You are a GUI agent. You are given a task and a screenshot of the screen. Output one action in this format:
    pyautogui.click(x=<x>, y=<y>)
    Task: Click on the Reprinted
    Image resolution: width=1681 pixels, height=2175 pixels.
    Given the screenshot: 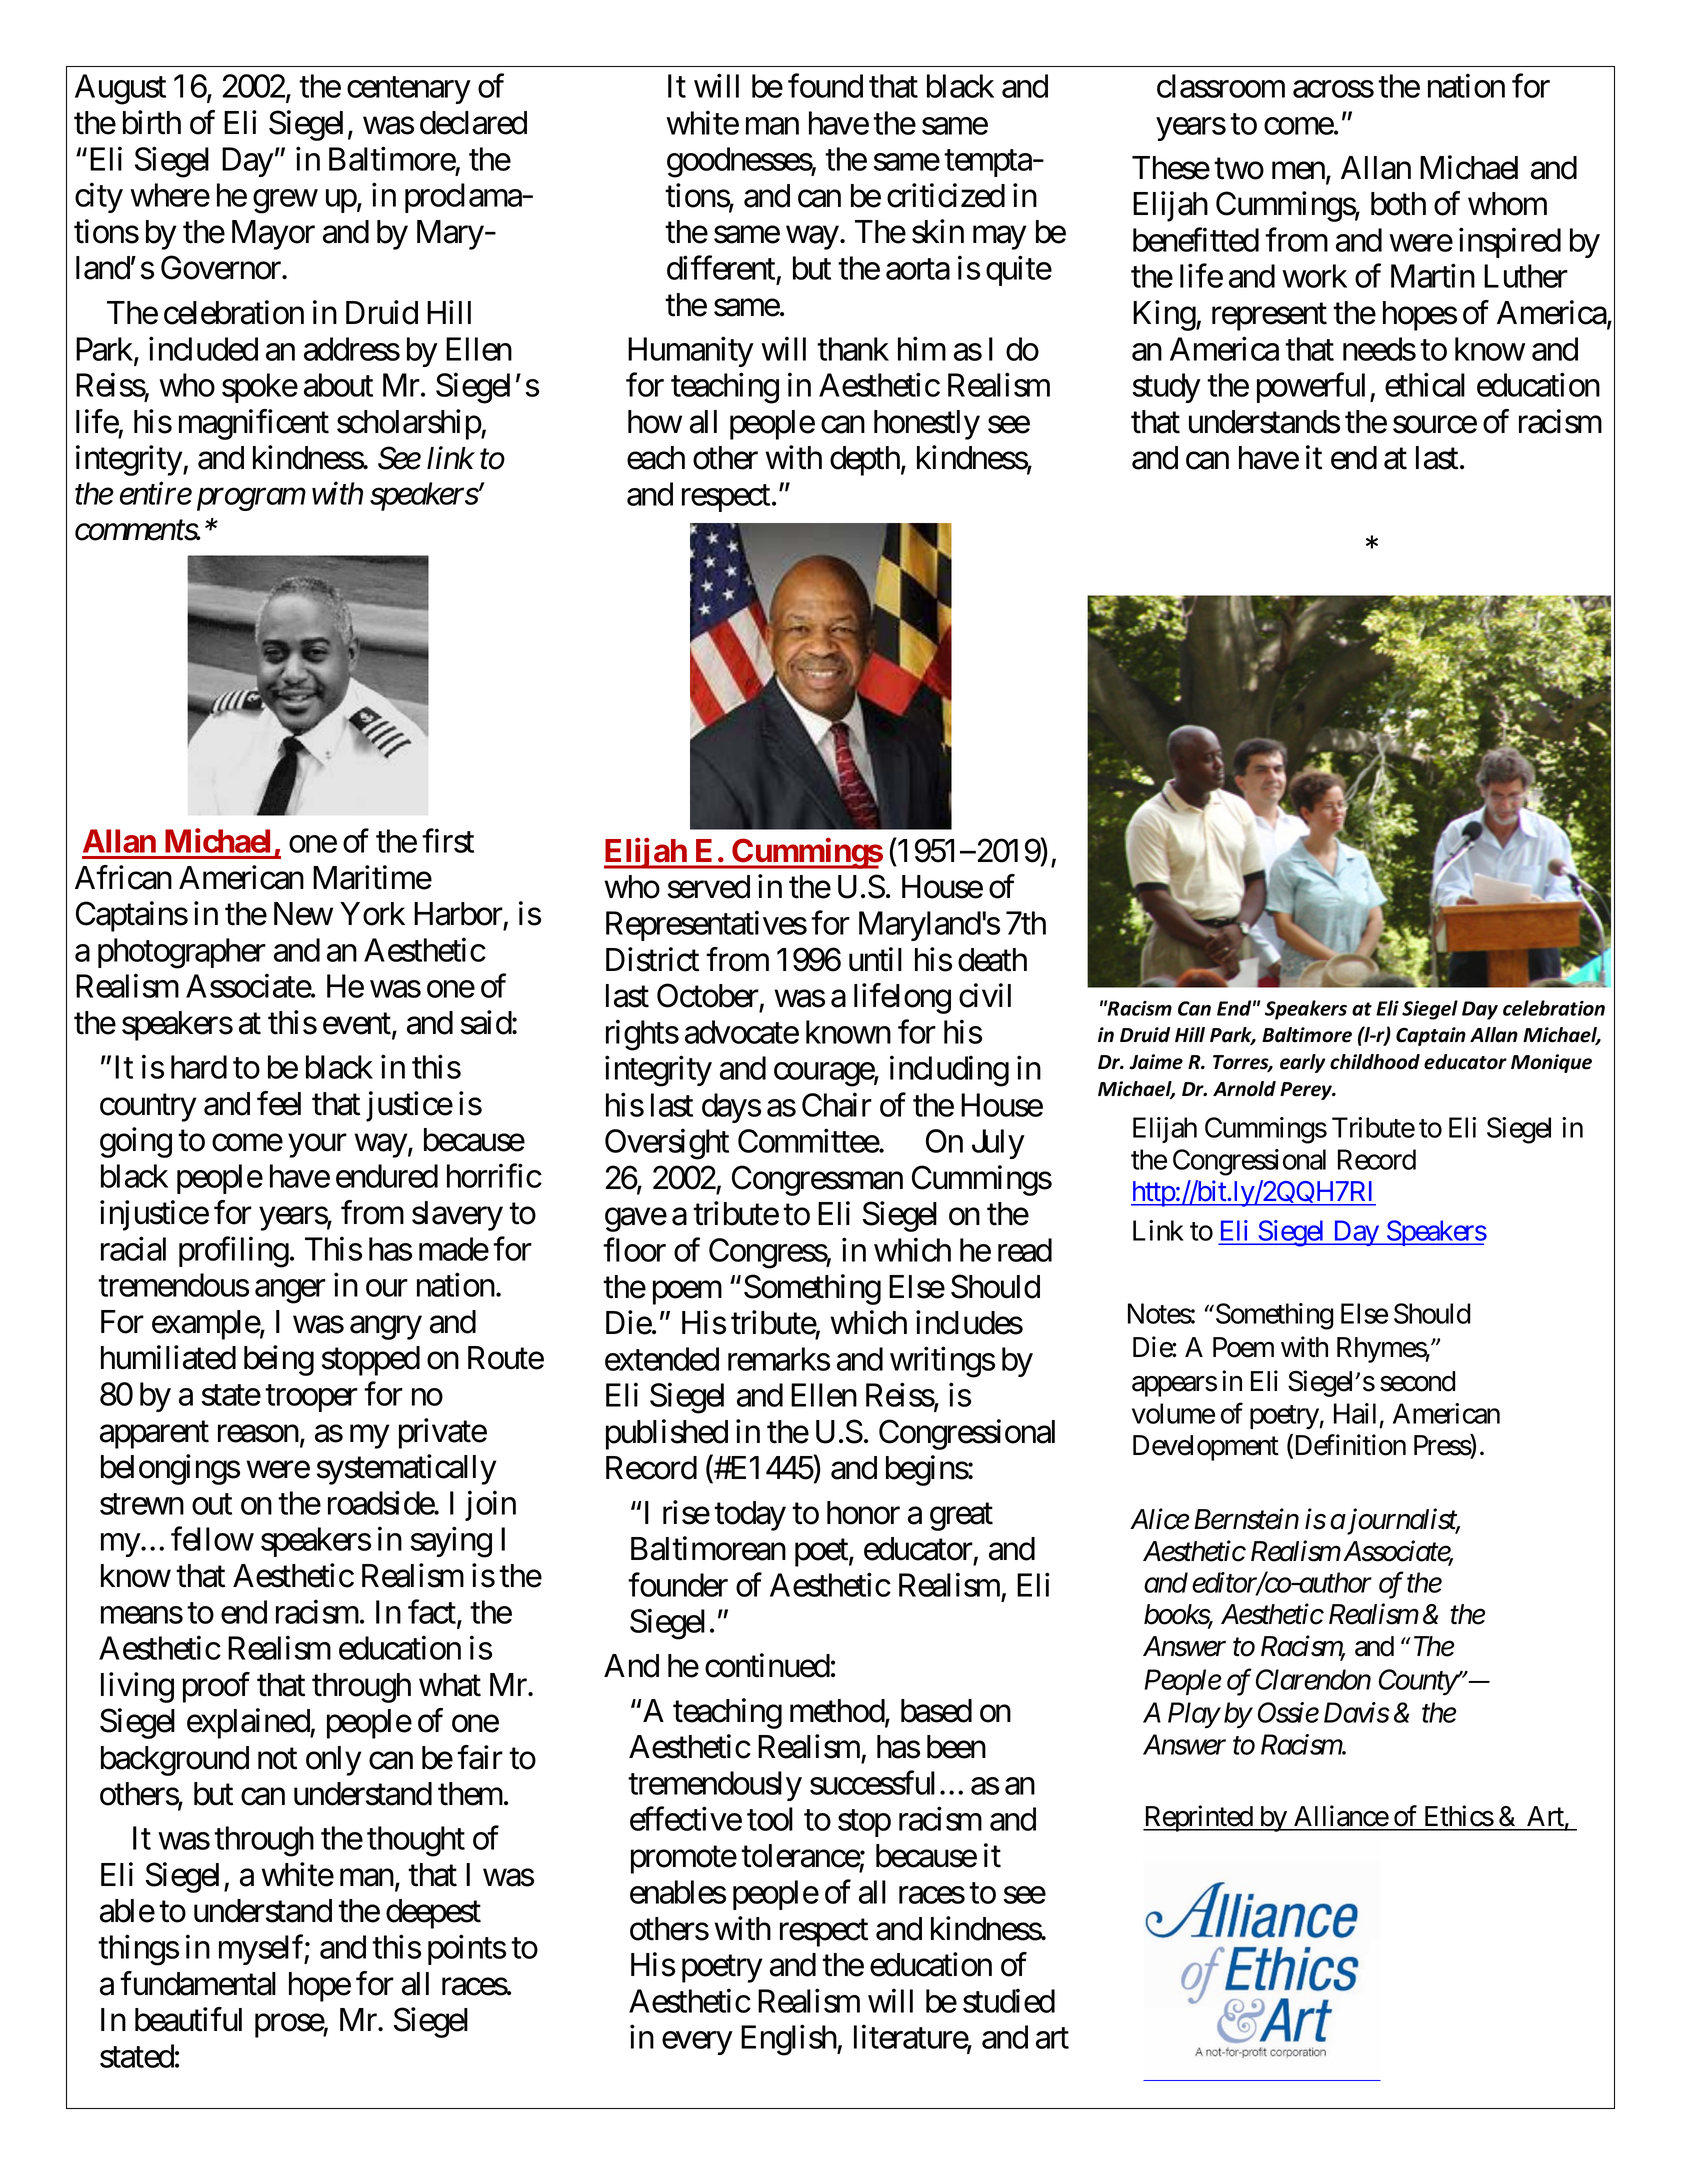 What is the action you would take?
    pyautogui.click(x=1198, y=1818)
